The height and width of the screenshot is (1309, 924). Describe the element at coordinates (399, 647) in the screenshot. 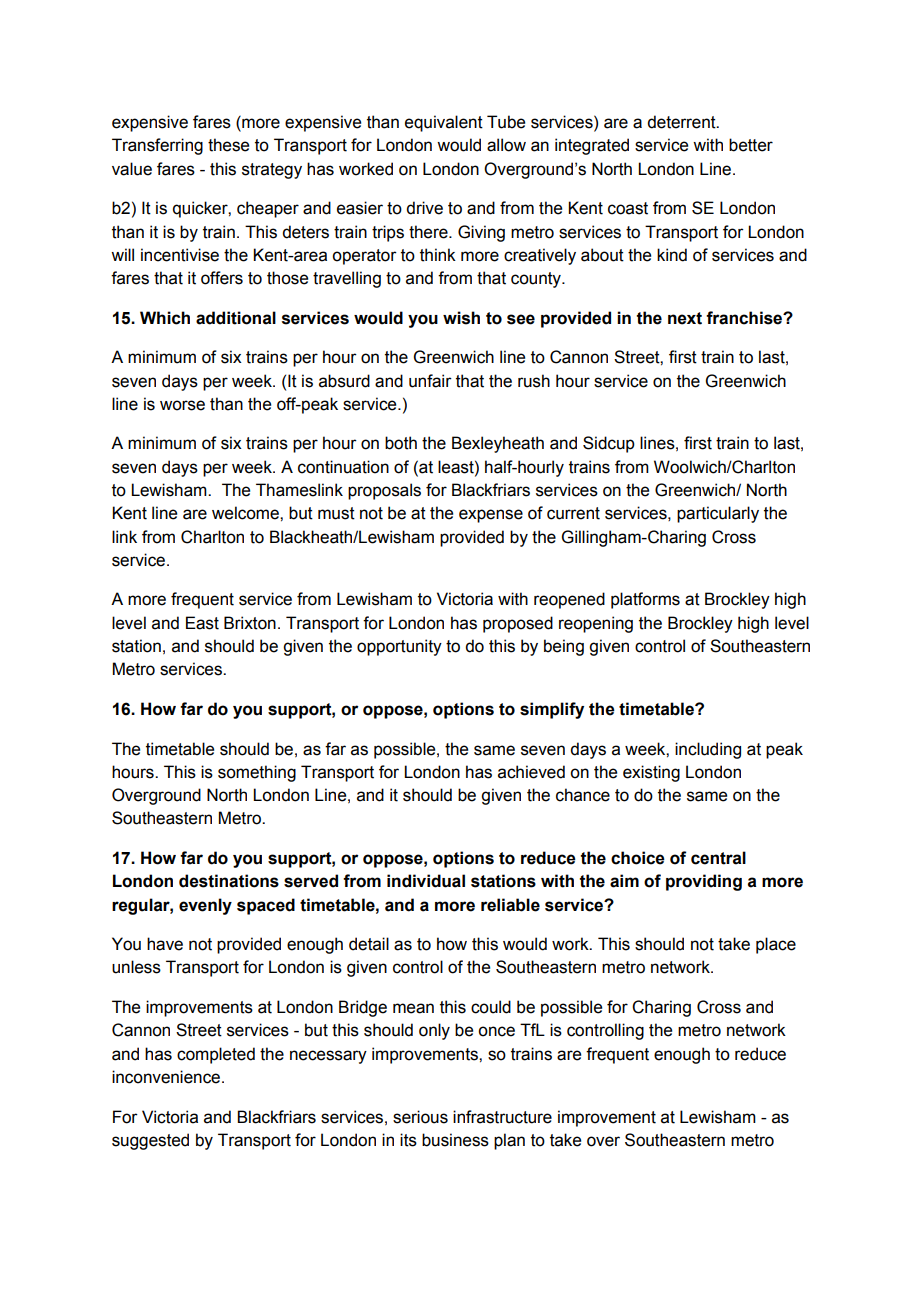

I see `opportunity` at that location.
